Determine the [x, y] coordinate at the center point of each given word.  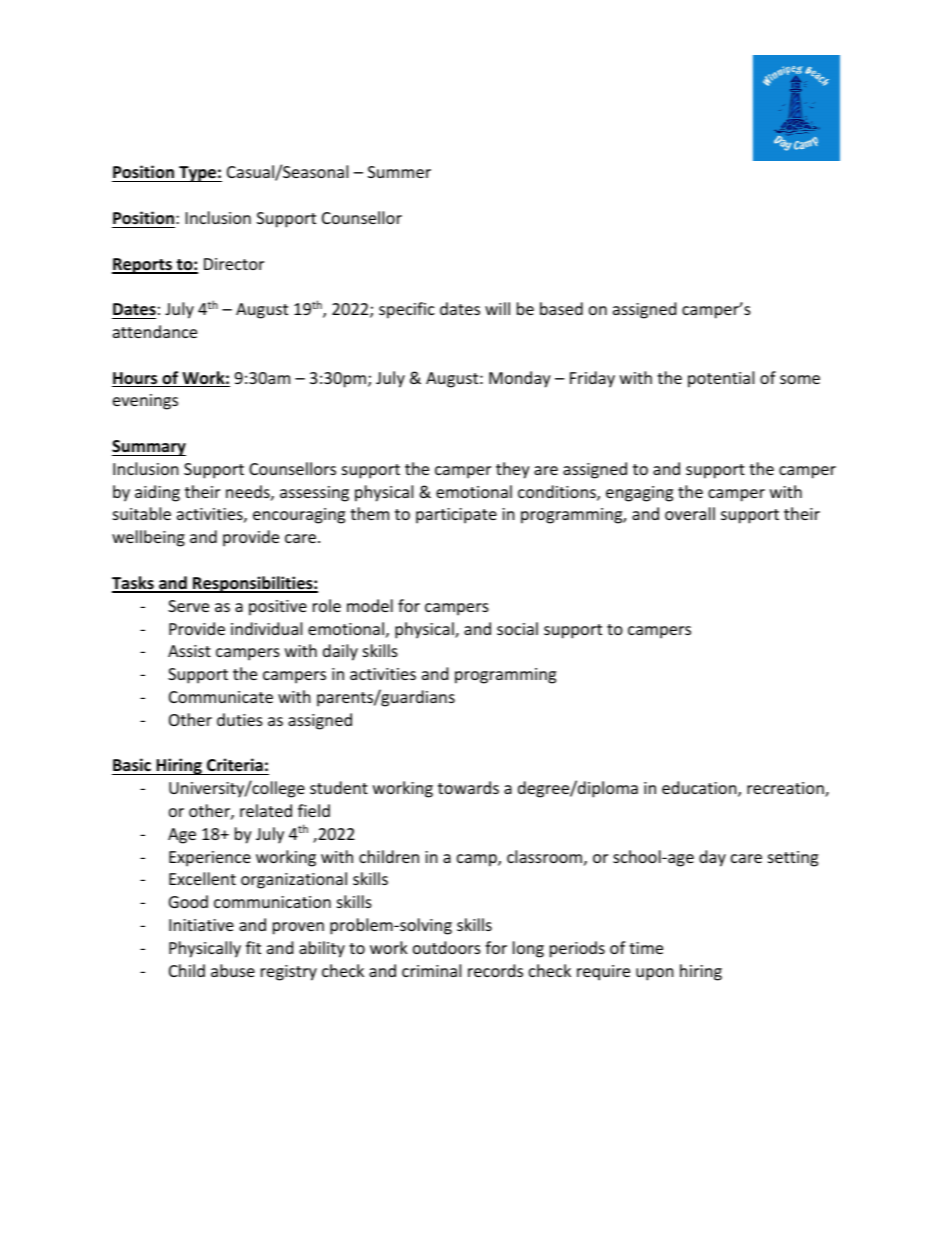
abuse [233, 970]
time [646, 948]
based [561, 308]
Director [234, 264]
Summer [399, 172]
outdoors [447, 947]
